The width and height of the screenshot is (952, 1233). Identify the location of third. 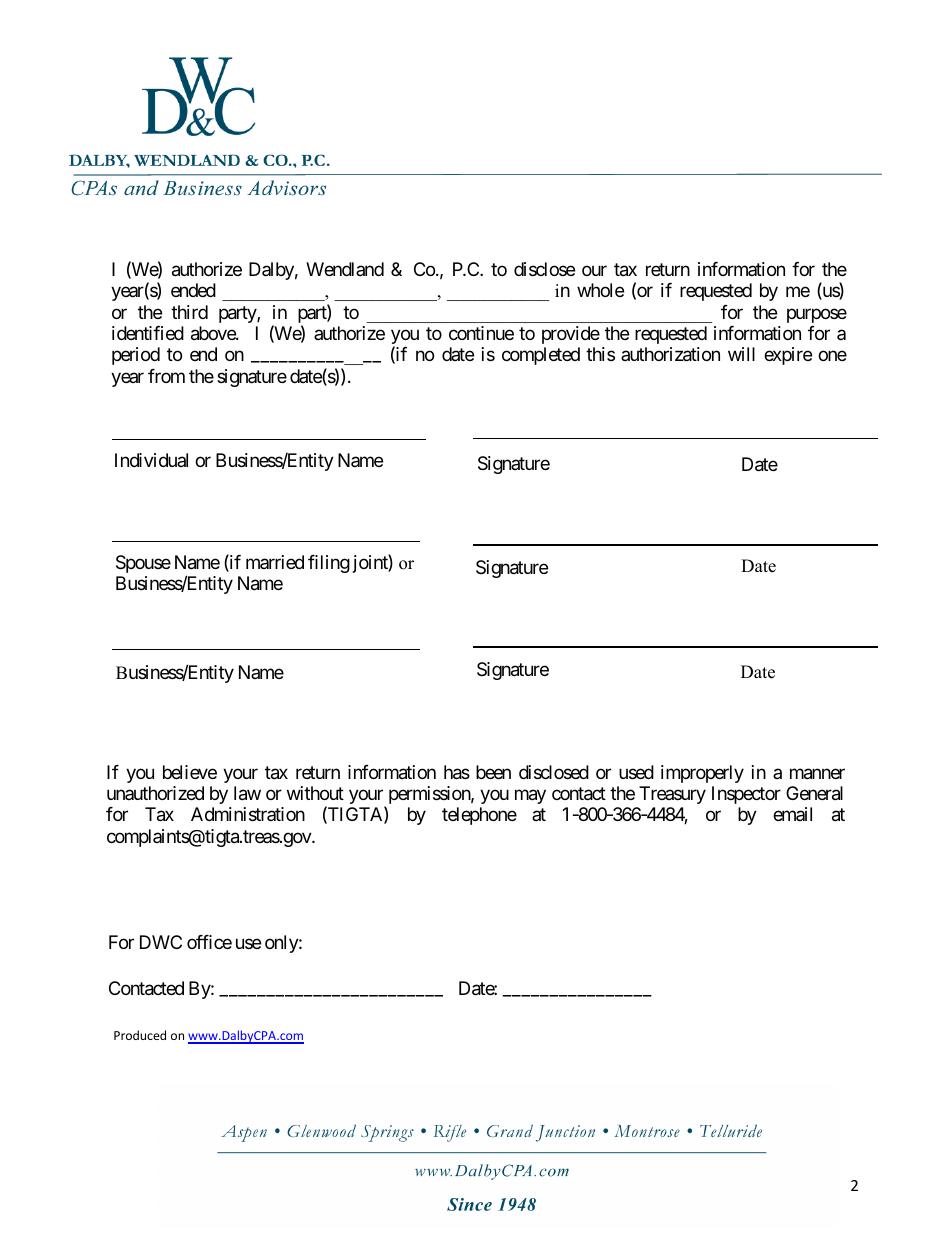
(189, 312).
